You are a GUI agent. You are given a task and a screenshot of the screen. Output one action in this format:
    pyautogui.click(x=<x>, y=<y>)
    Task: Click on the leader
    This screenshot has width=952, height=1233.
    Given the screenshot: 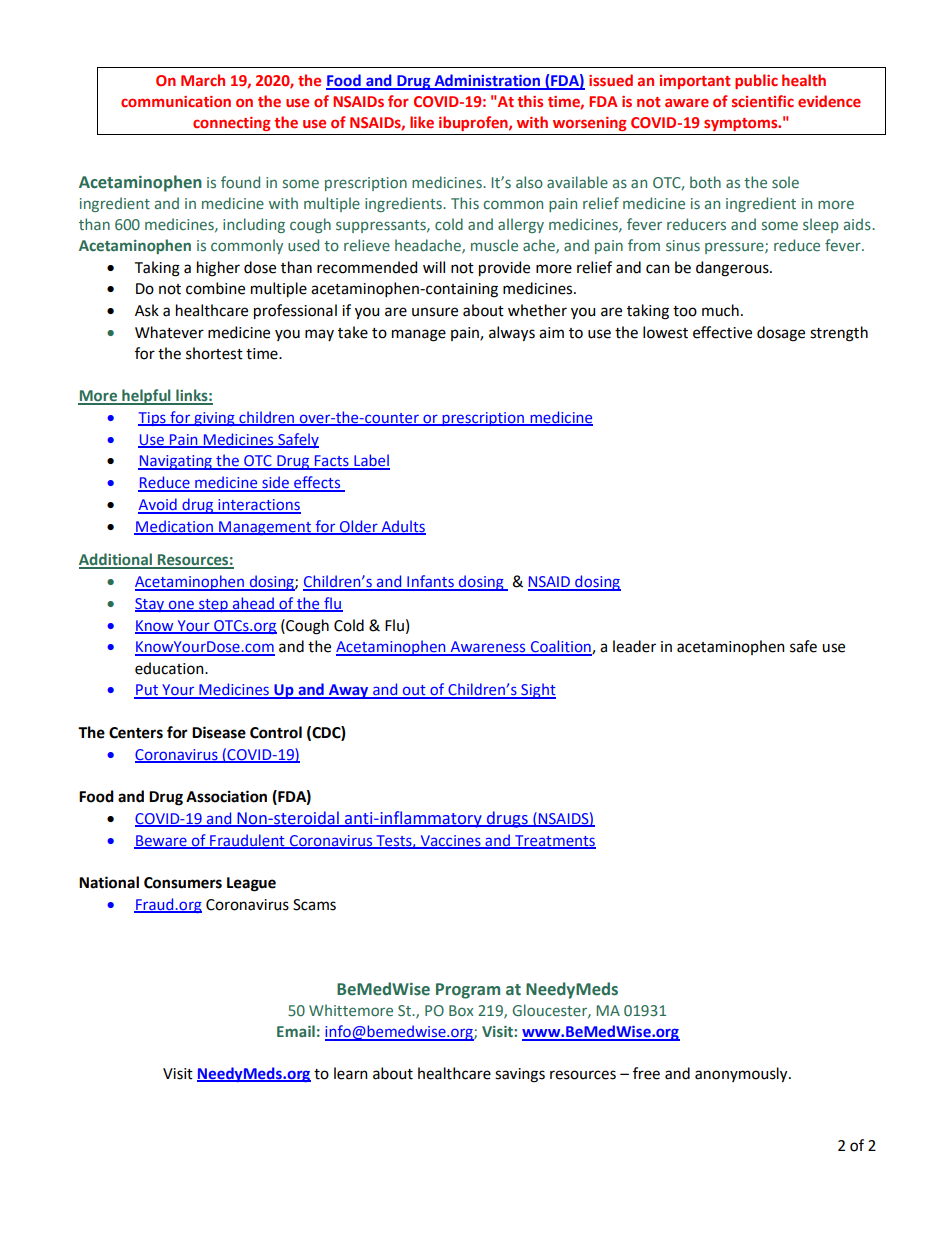 What is the action you would take?
    pyautogui.click(x=634, y=646)
